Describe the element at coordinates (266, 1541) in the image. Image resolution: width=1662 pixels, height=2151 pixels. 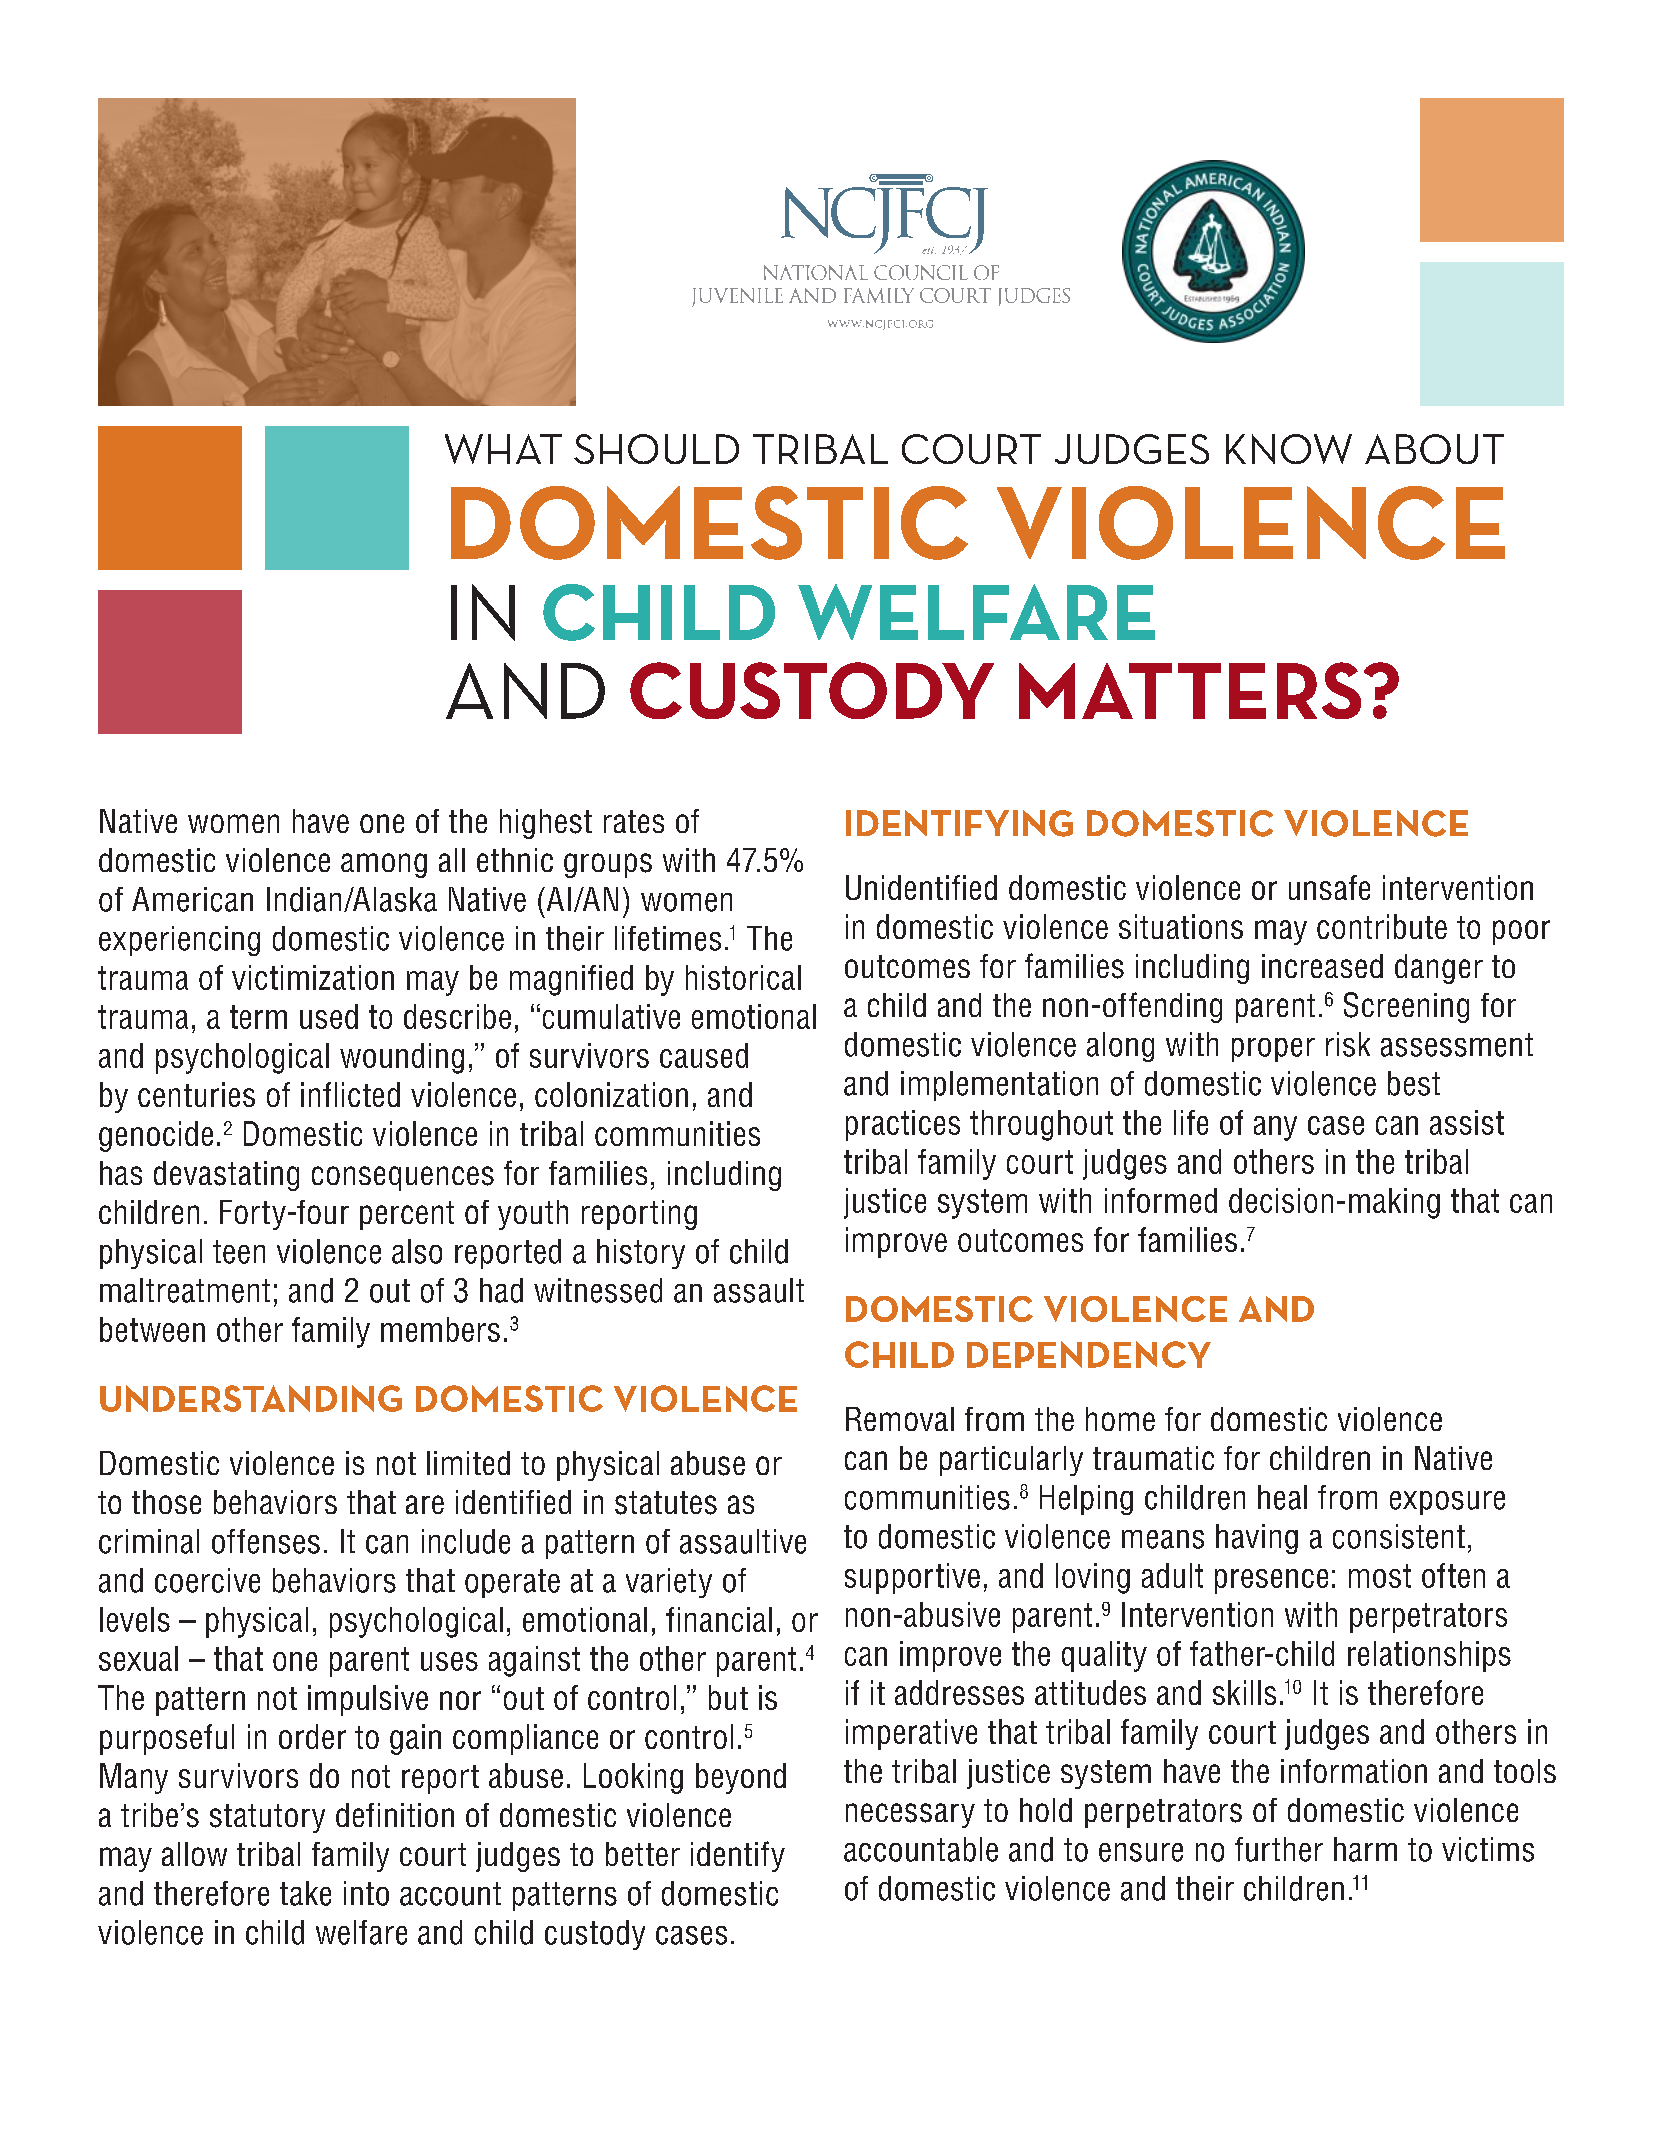
I see `offenses` at that location.
